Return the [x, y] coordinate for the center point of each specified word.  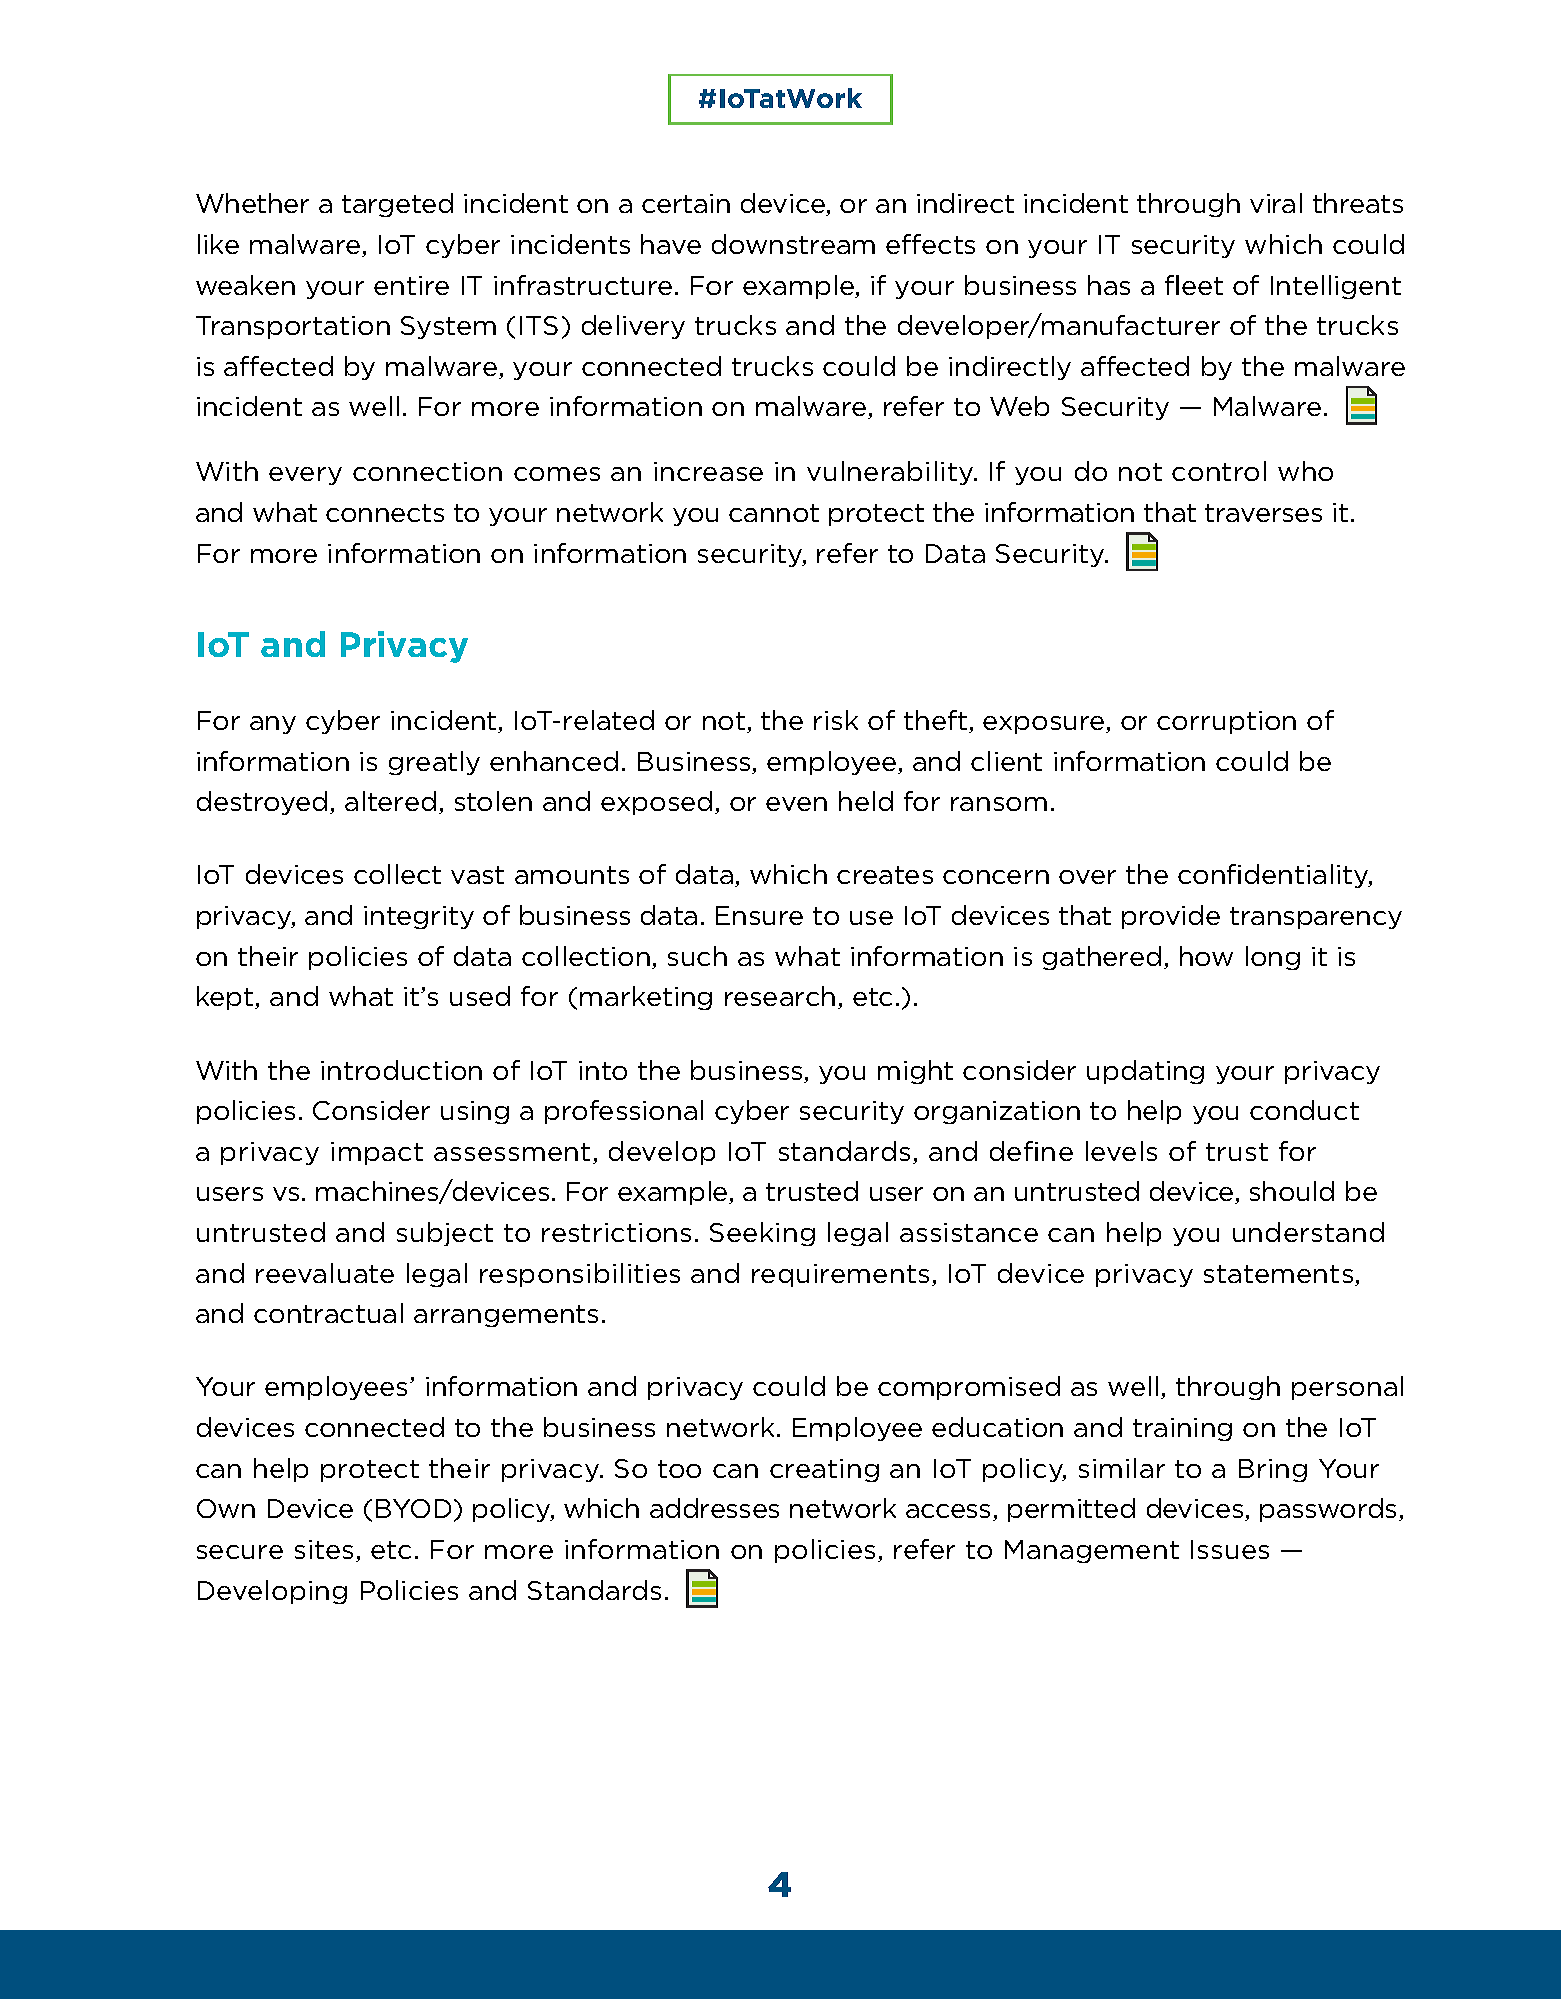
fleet [1194, 285]
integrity [419, 917]
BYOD [413, 1508]
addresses [714, 1508]
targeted [397, 205]
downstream [793, 244]
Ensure [759, 915]
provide [1171, 917]
